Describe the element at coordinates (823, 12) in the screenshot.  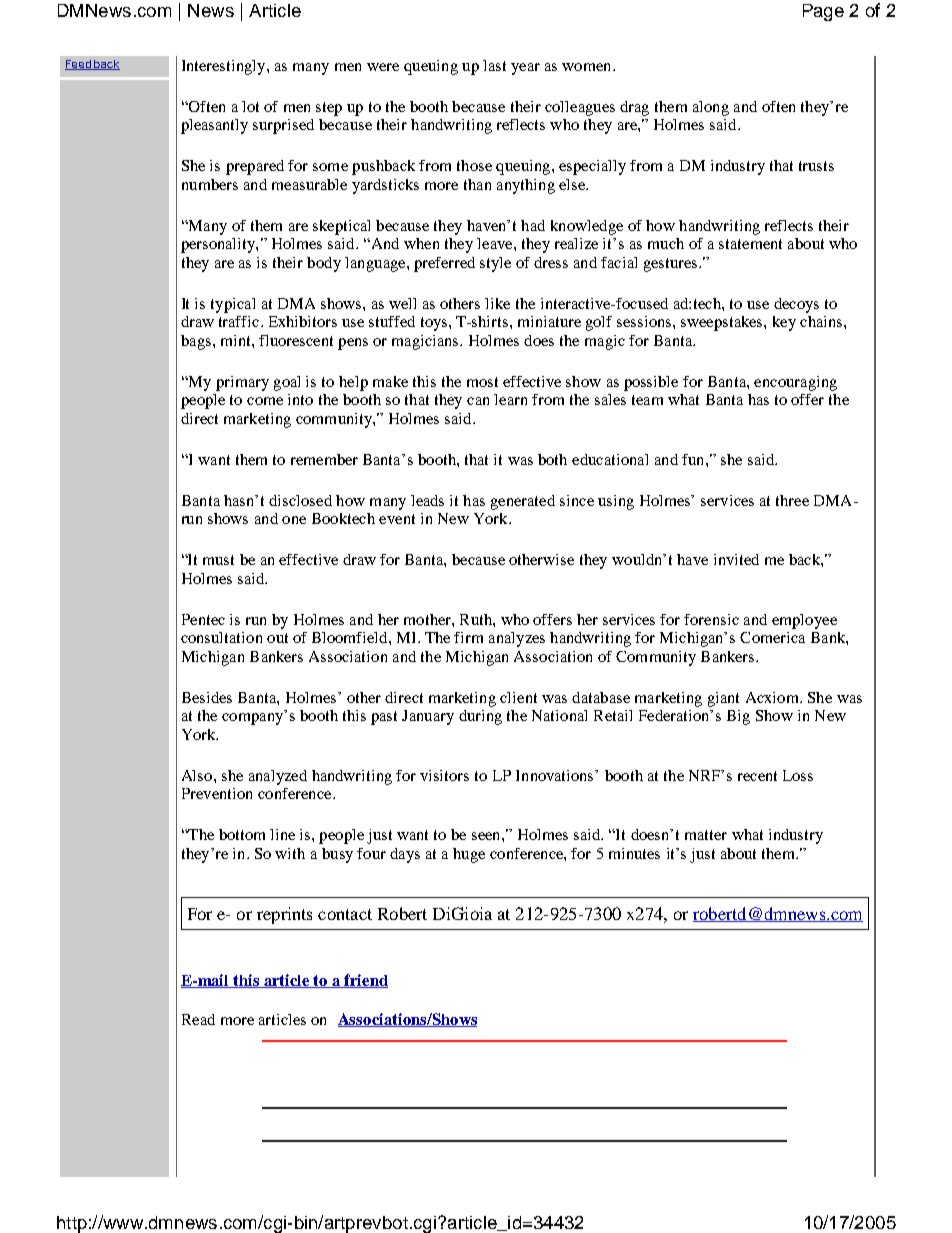
I see `Page` at that location.
